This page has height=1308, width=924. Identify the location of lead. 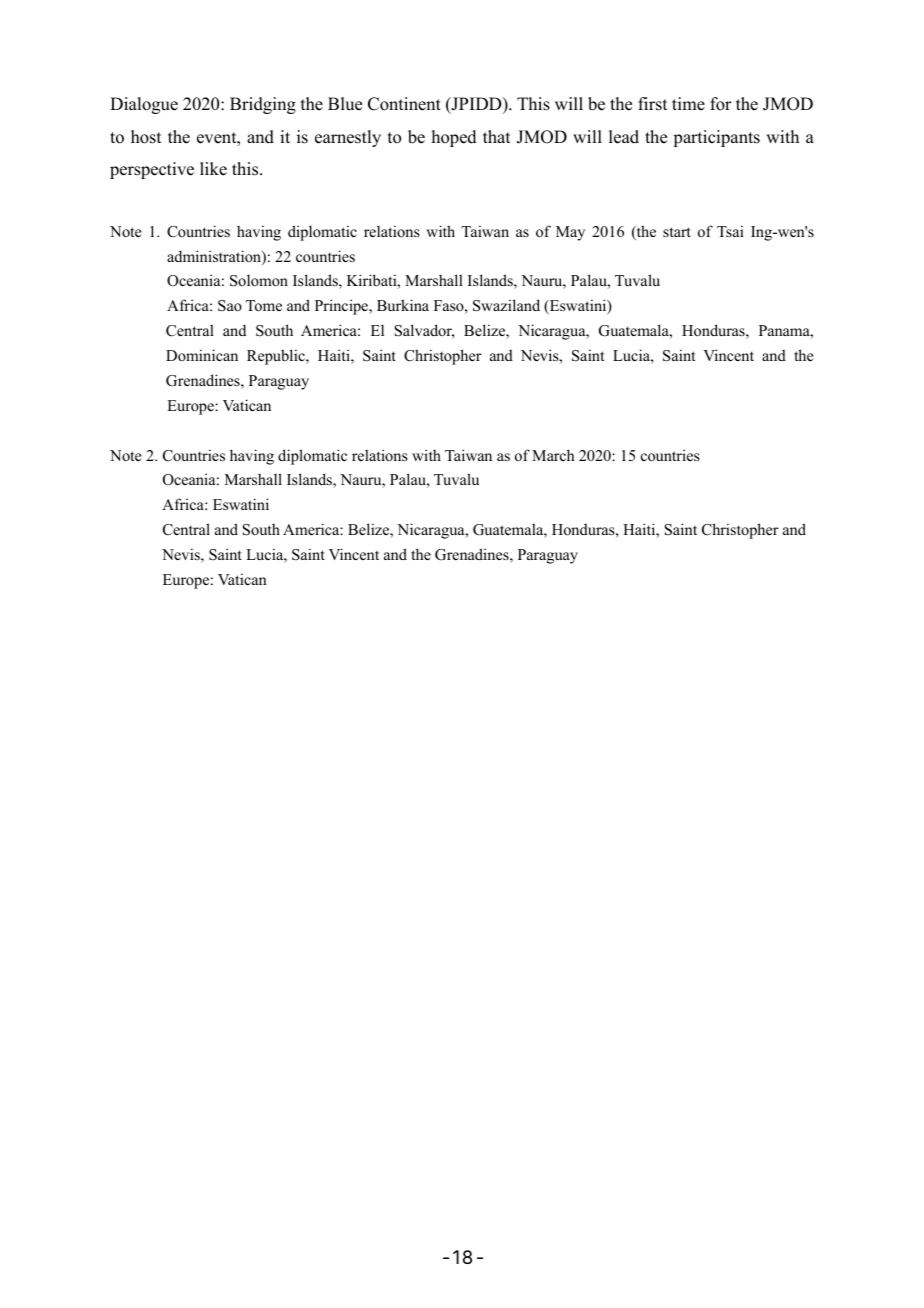
(624, 137).
